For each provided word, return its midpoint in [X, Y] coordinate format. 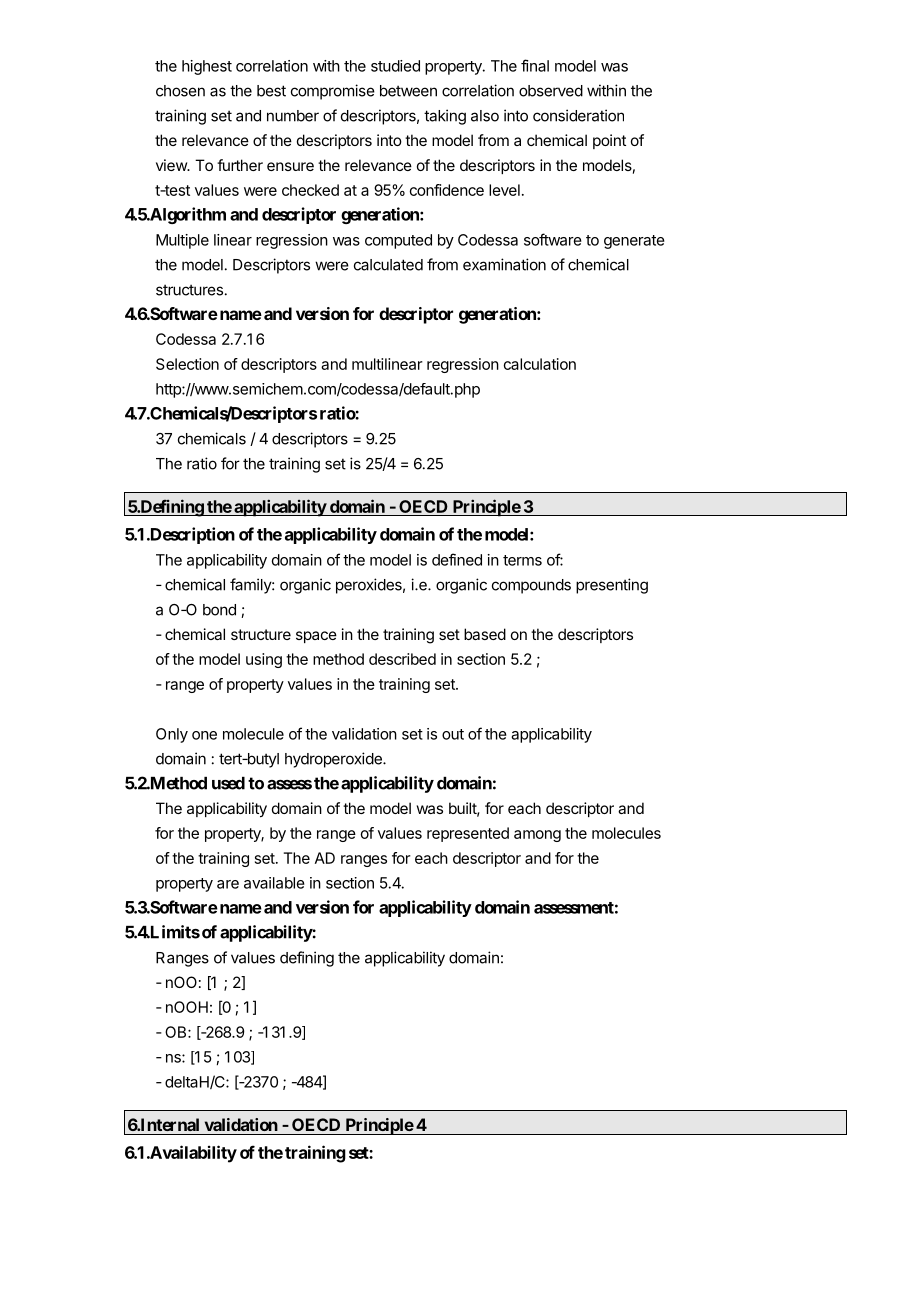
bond [219, 610]
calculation [540, 364]
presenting [612, 586]
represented [468, 834]
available [274, 883]
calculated [388, 265]
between [408, 91]
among [537, 836]
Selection [187, 364]
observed [551, 91]
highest [207, 67]
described [402, 659]
